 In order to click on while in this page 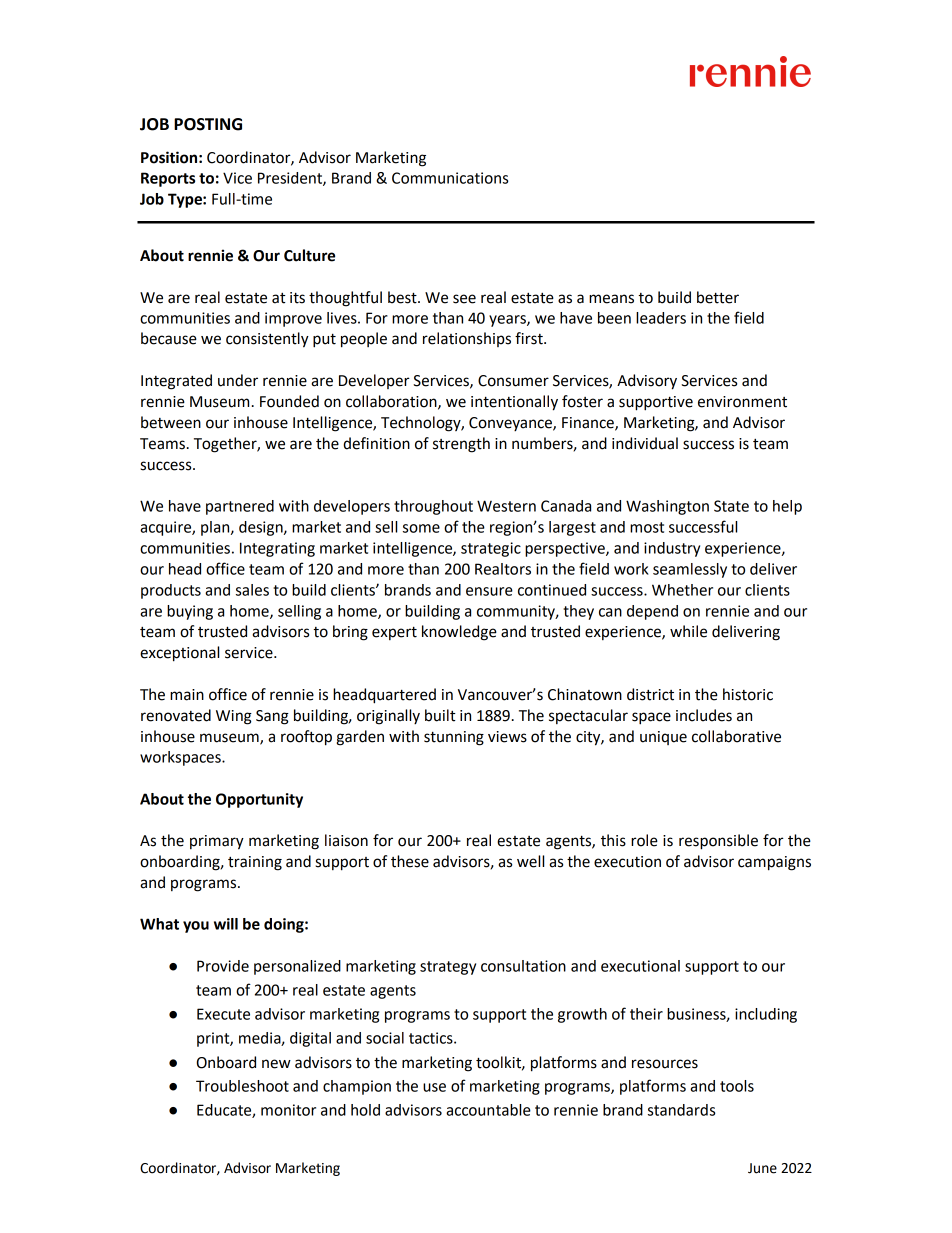, I will do `click(688, 631)`.
